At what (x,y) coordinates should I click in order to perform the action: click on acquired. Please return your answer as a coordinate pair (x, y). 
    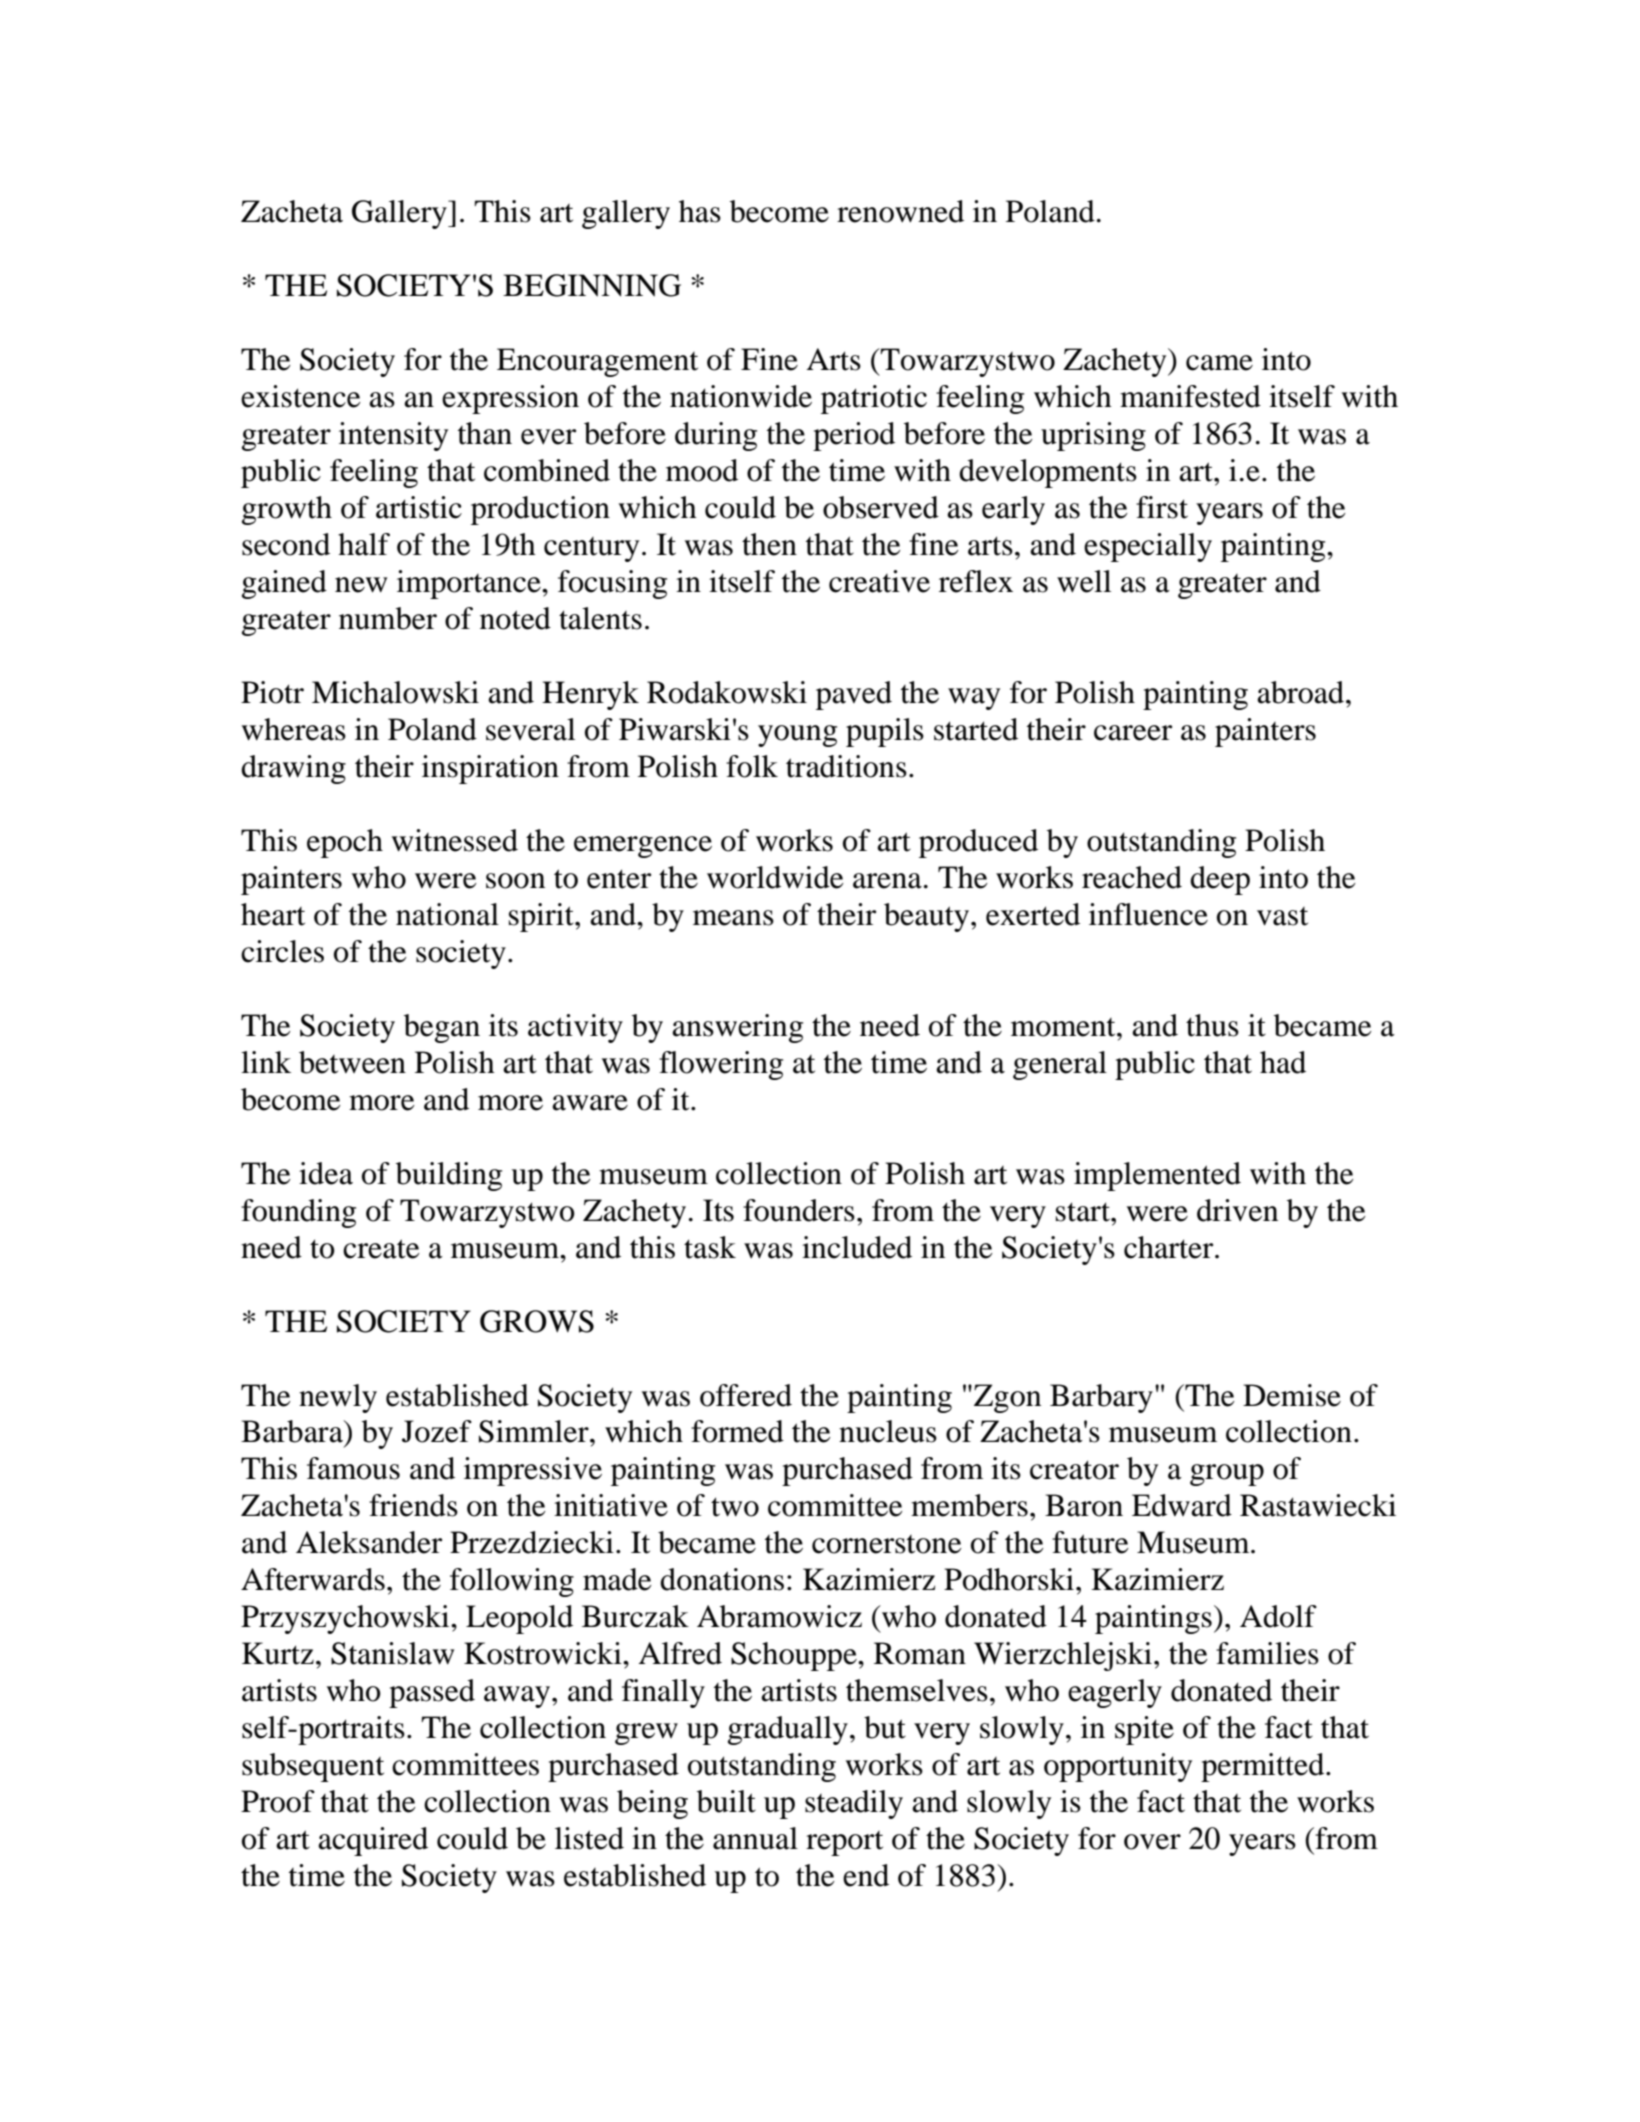
    Looking at the image, I should click on (373, 1841).
